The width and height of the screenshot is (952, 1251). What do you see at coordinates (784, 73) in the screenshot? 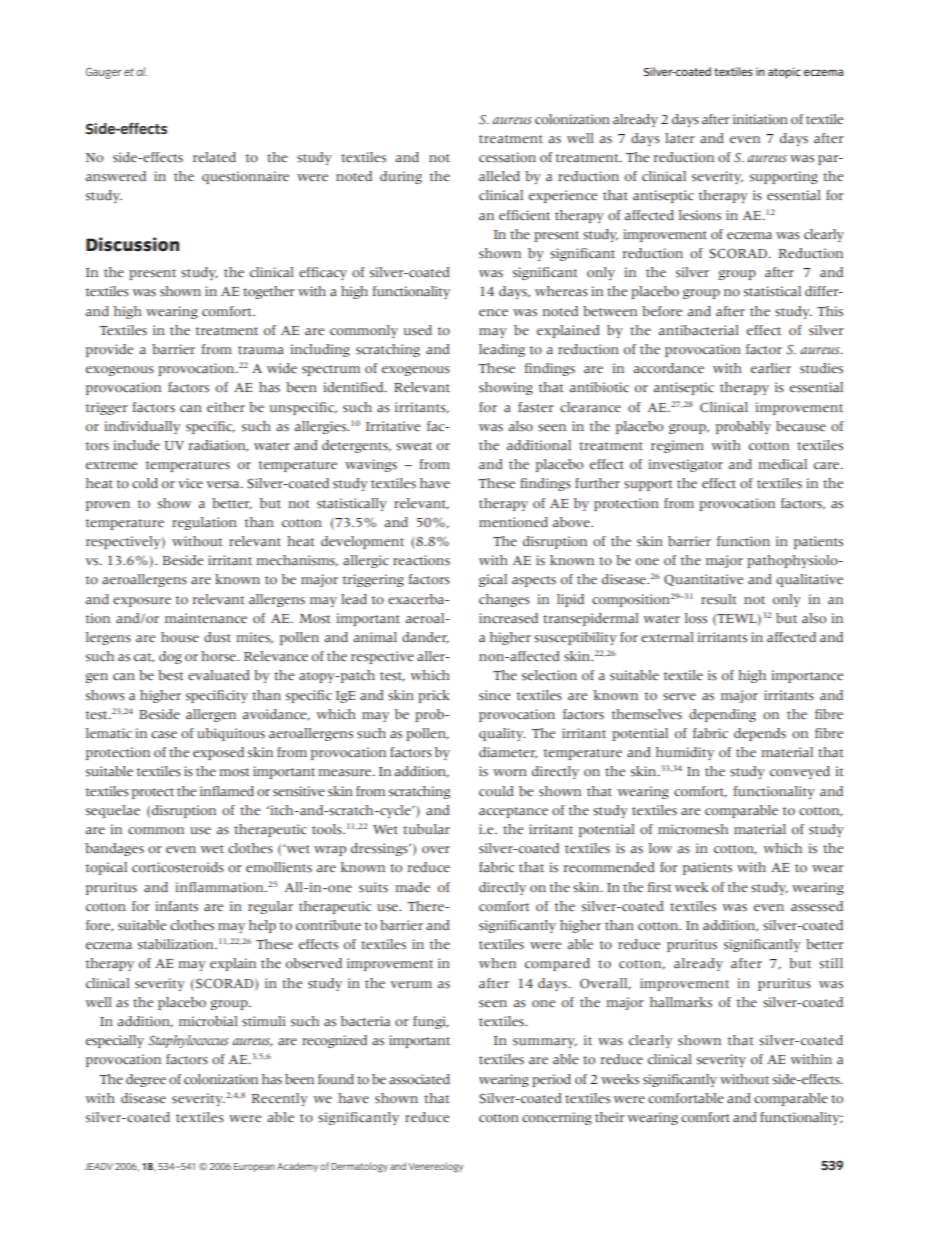
I see `atopic` at bounding box center [784, 73].
